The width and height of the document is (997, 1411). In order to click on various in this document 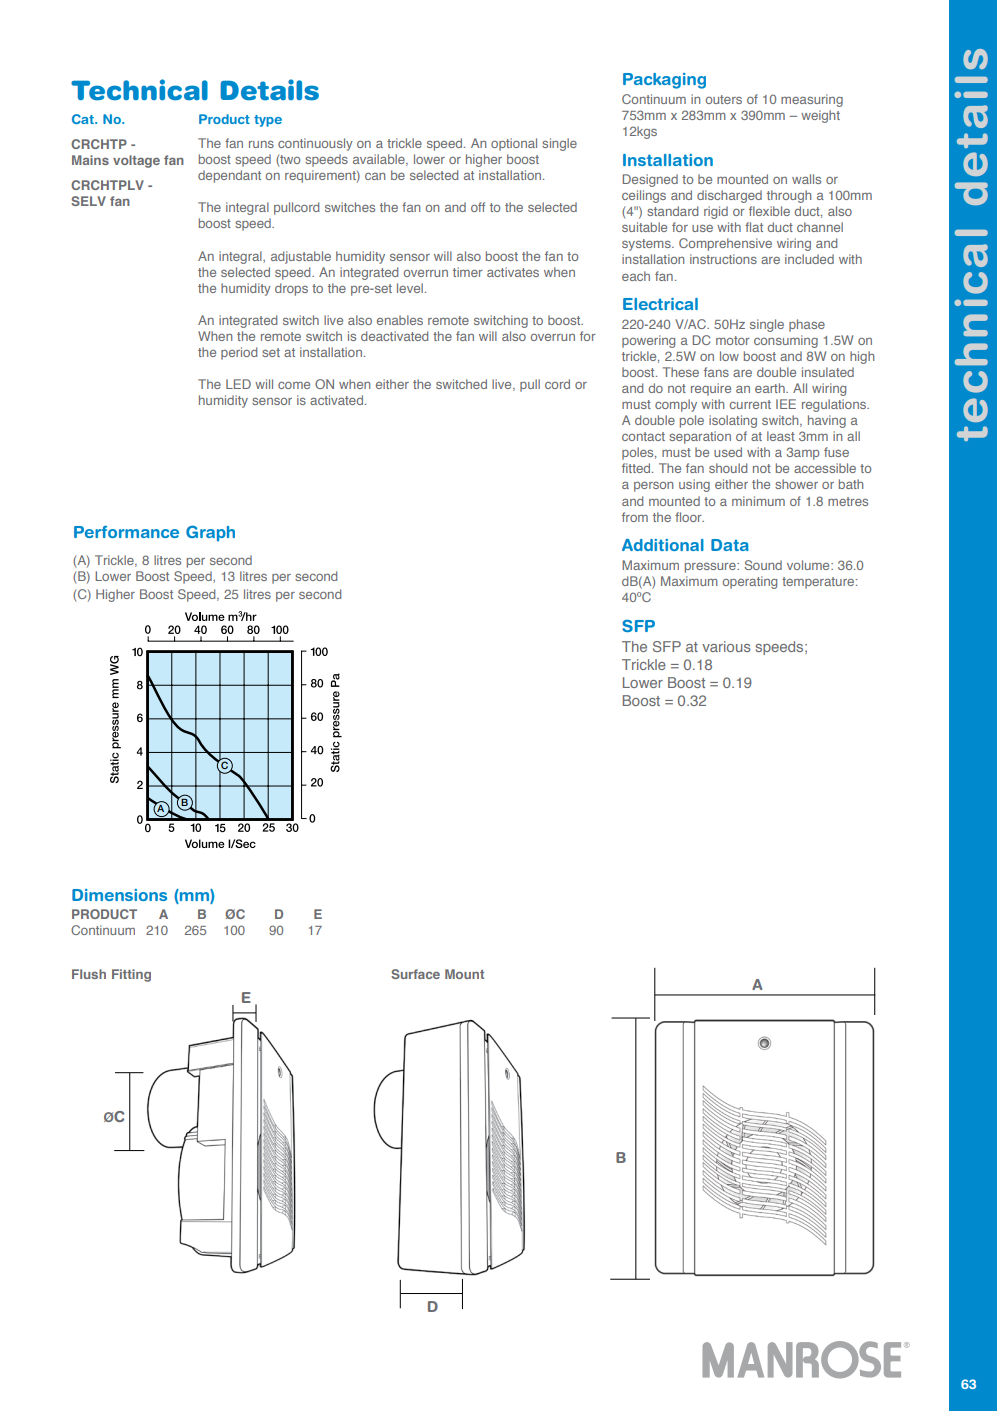, I will do `click(726, 646)`.
